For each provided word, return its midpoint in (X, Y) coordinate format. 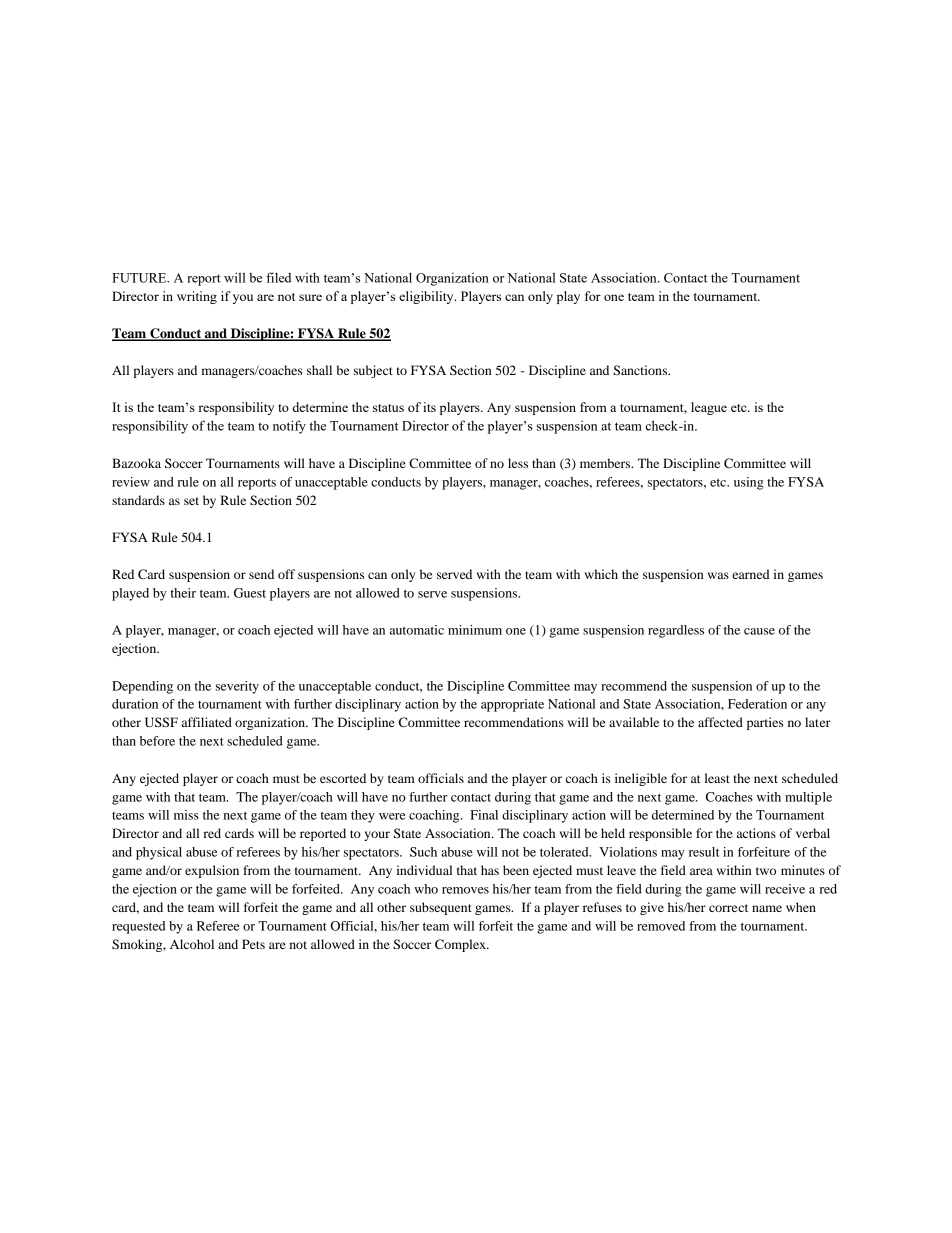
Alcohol (192, 944)
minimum (475, 630)
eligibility (427, 297)
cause (759, 631)
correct (728, 908)
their (183, 593)
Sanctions (641, 370)
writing (197, 297)
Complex (461, 945)
